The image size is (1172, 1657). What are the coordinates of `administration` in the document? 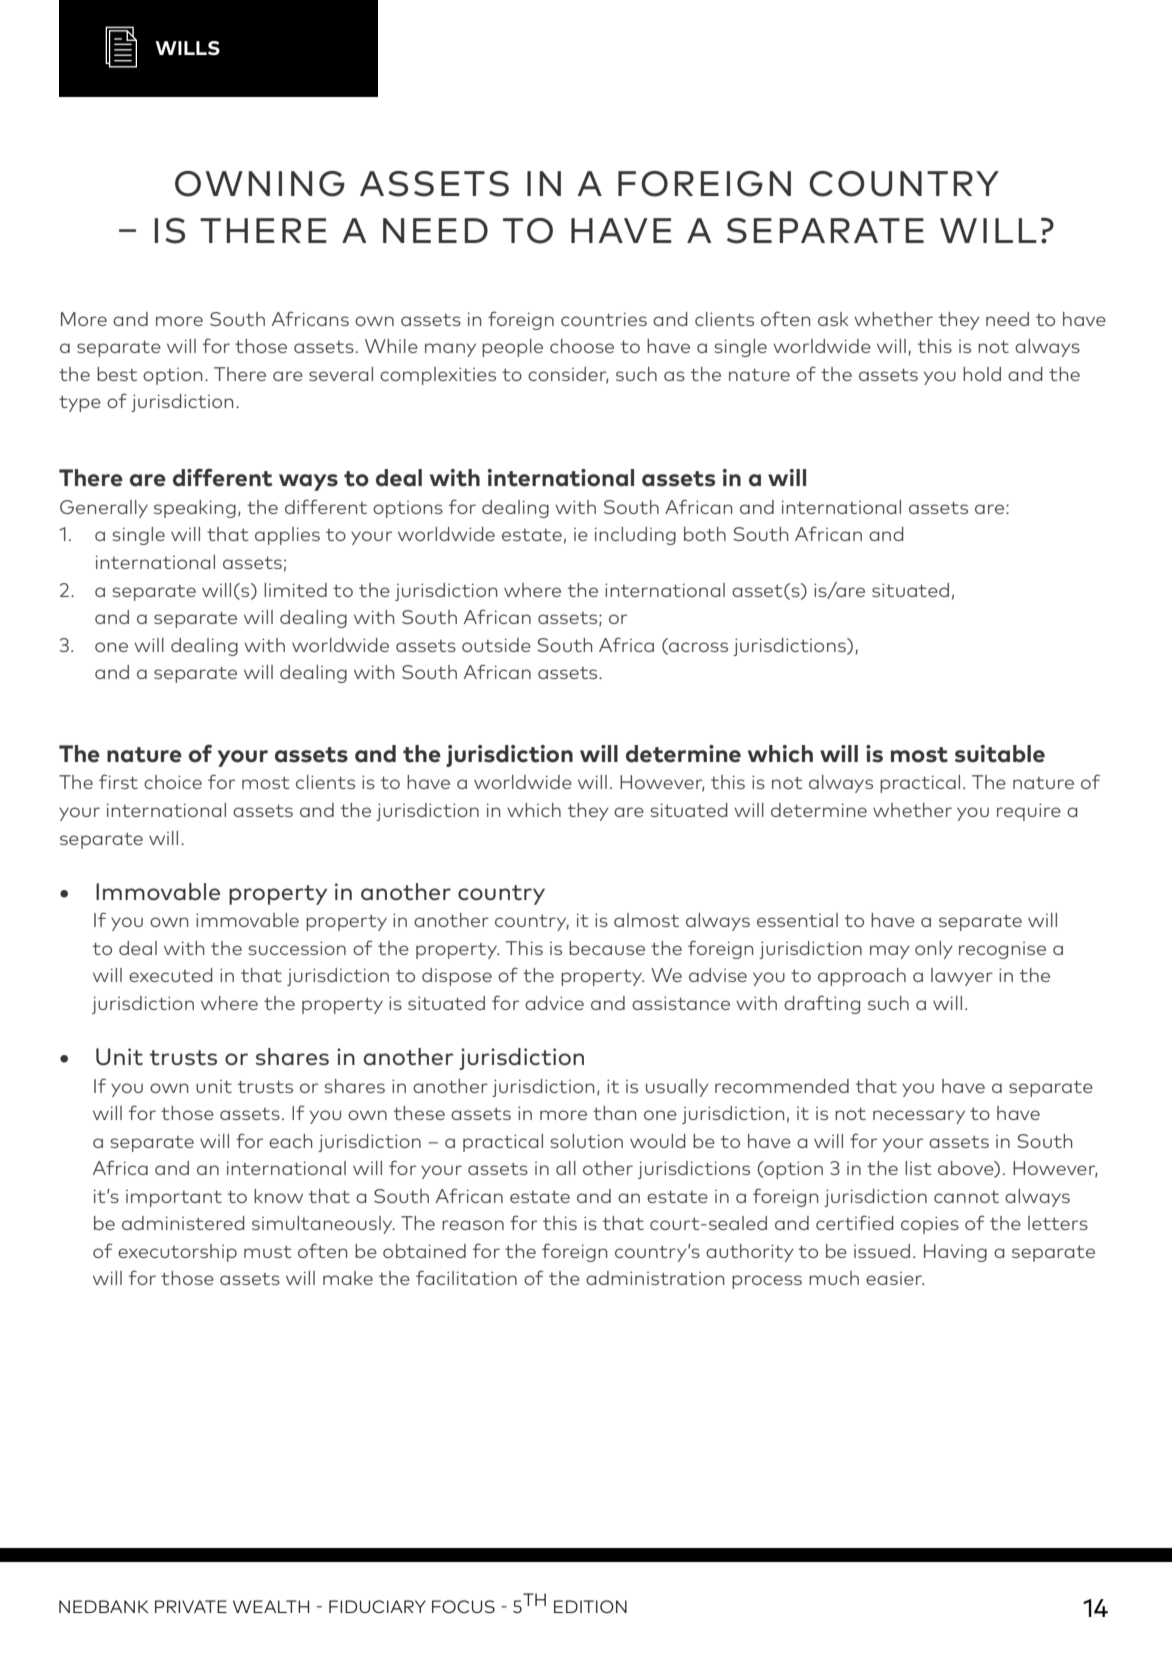 It's located at (655, 1278).
